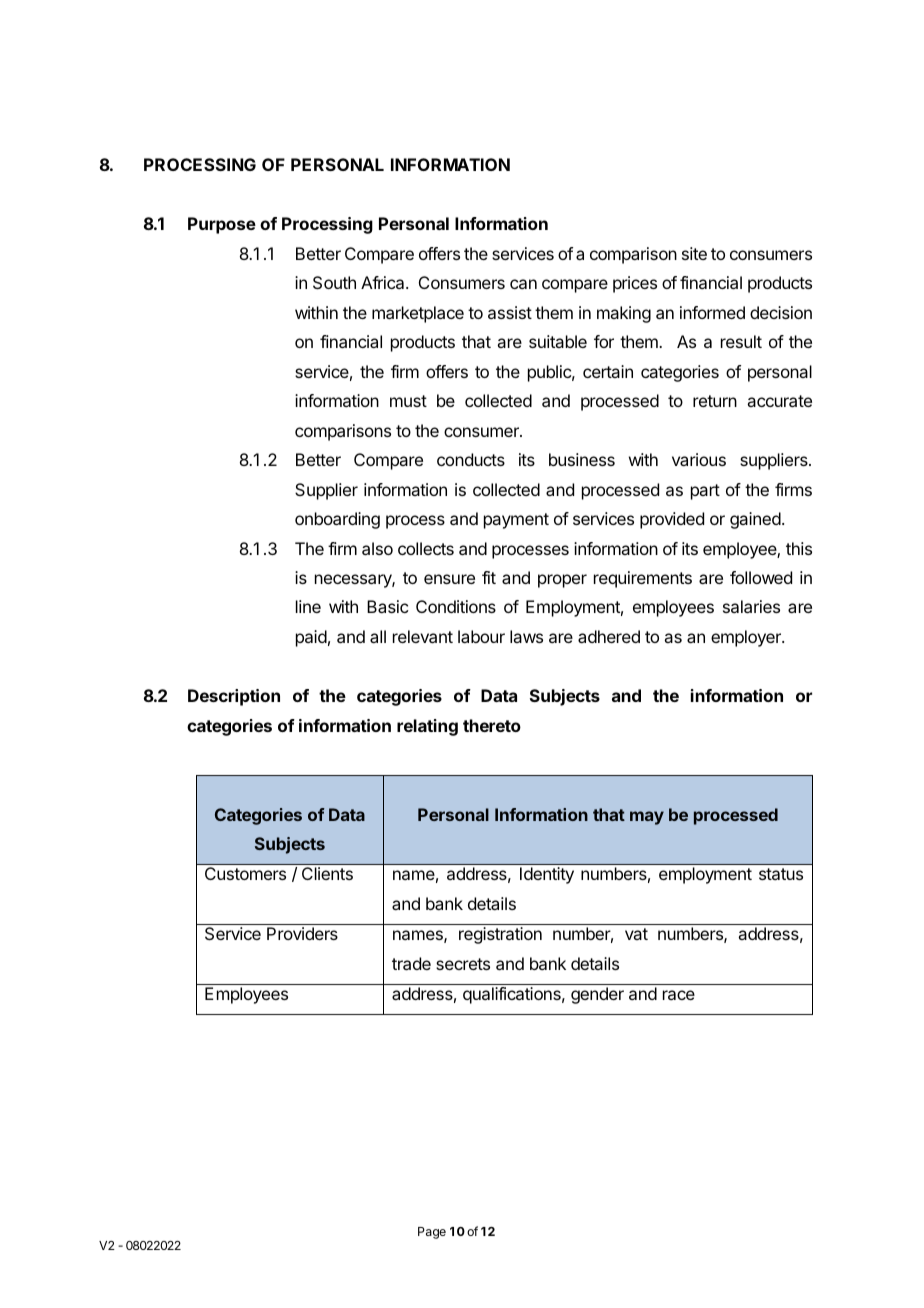  I want to click on Page, so click(432, 1233).
